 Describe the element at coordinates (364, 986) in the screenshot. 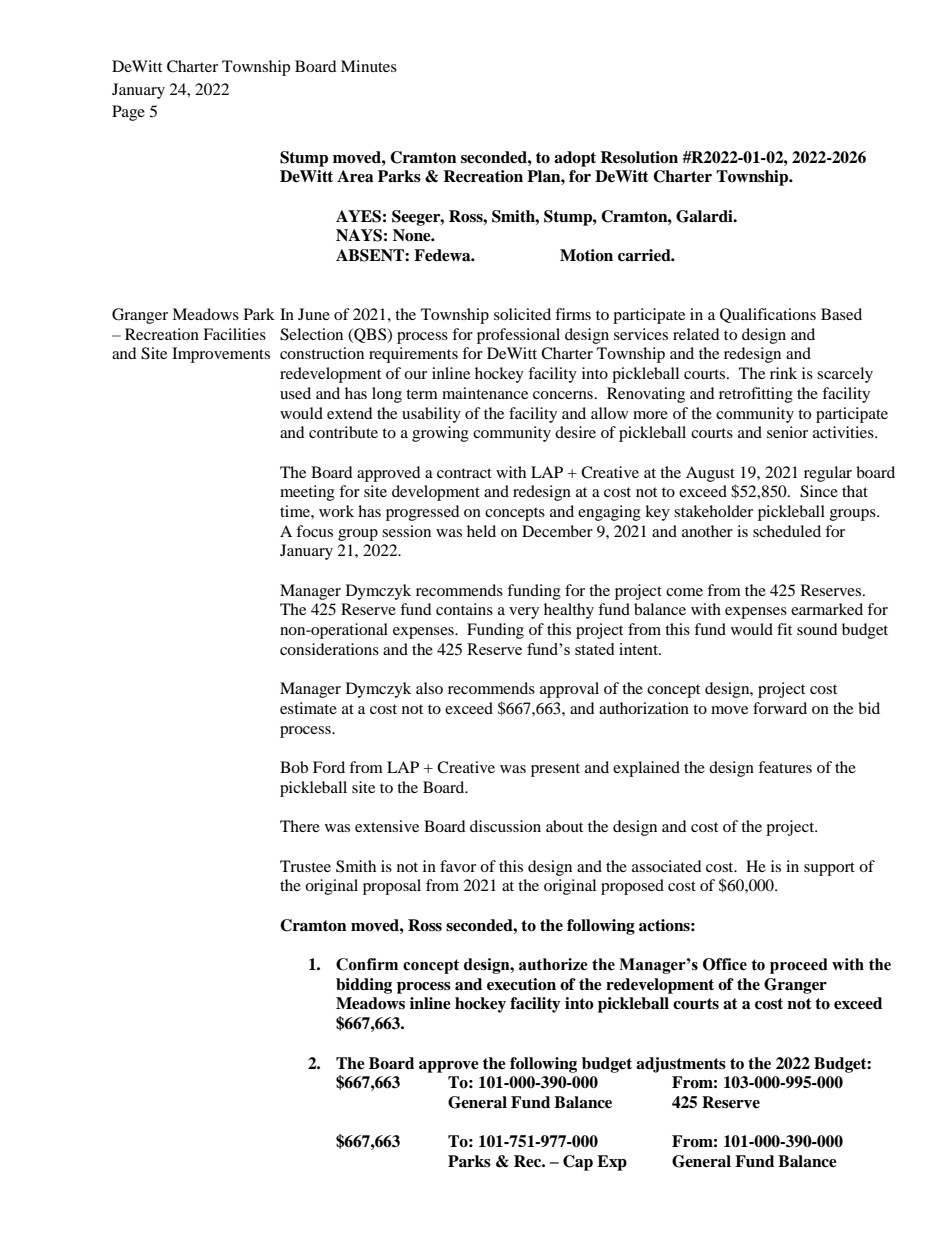

I see `bidding` at that location.
